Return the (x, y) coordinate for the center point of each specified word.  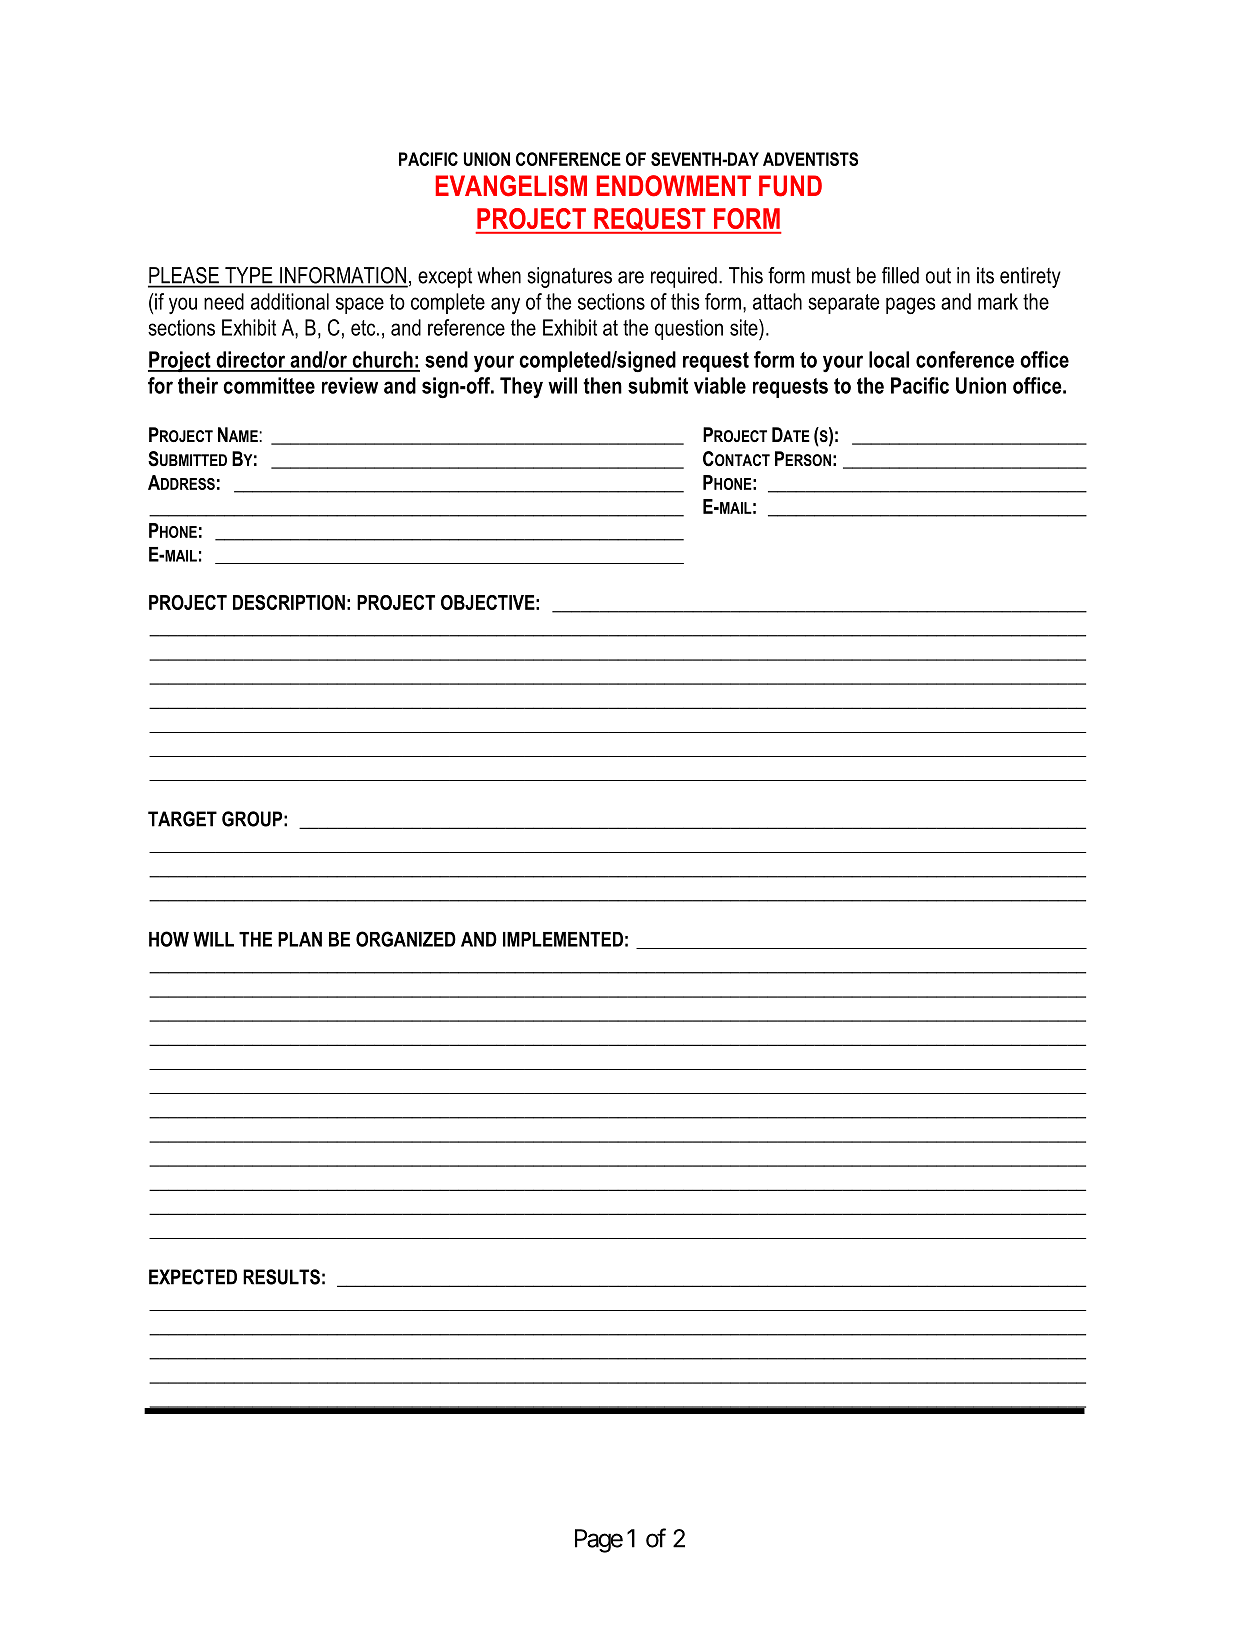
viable (720, 385)
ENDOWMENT (674, 186)
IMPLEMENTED (563, 939)
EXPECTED (193, 1277)
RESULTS (281, 1277)
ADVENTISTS (810, 159)
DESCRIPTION (289, 602)
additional (290, 301)
